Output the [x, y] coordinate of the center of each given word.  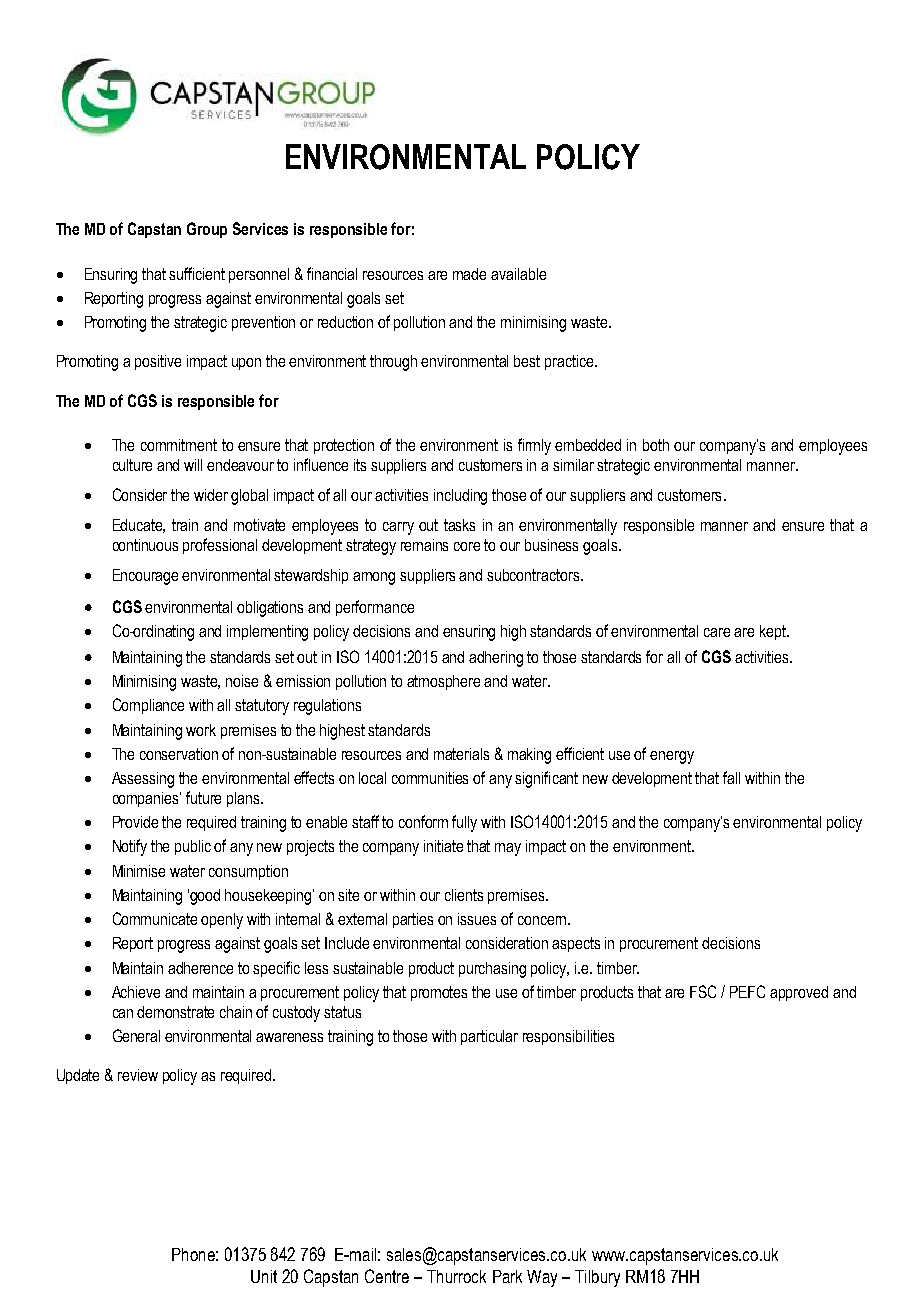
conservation [179, 754]
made [469, 274]
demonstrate [175, 1012]
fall [731, 777]
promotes [439, 993]
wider [211, 495]
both [656, 445]
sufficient [197, 273]
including [460, 497]
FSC [703, 991]
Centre [387, 1276]
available [518, 274]
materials [461, 754]
